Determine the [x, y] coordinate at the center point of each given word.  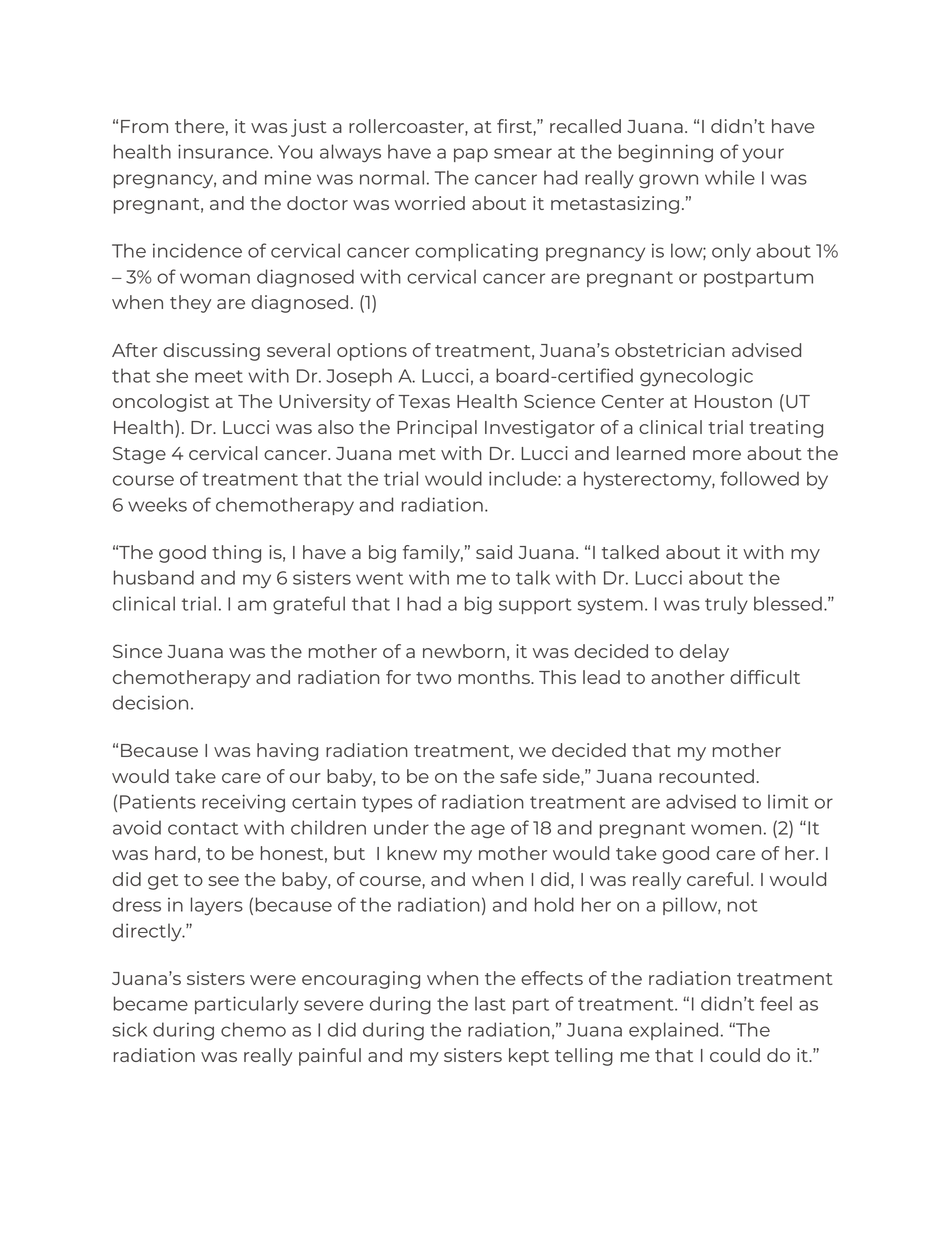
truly [726, 605]
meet [219, 376]
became [151, 1003]
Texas [424, 401]
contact [203, 828]
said [494, 552]
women [726, 829]
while [730, 177]
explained [673, 1031]
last [490, 1003]
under [401, 827]
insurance [224, 151]
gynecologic [696, 377]
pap [471, 155]
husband [154, 577]
